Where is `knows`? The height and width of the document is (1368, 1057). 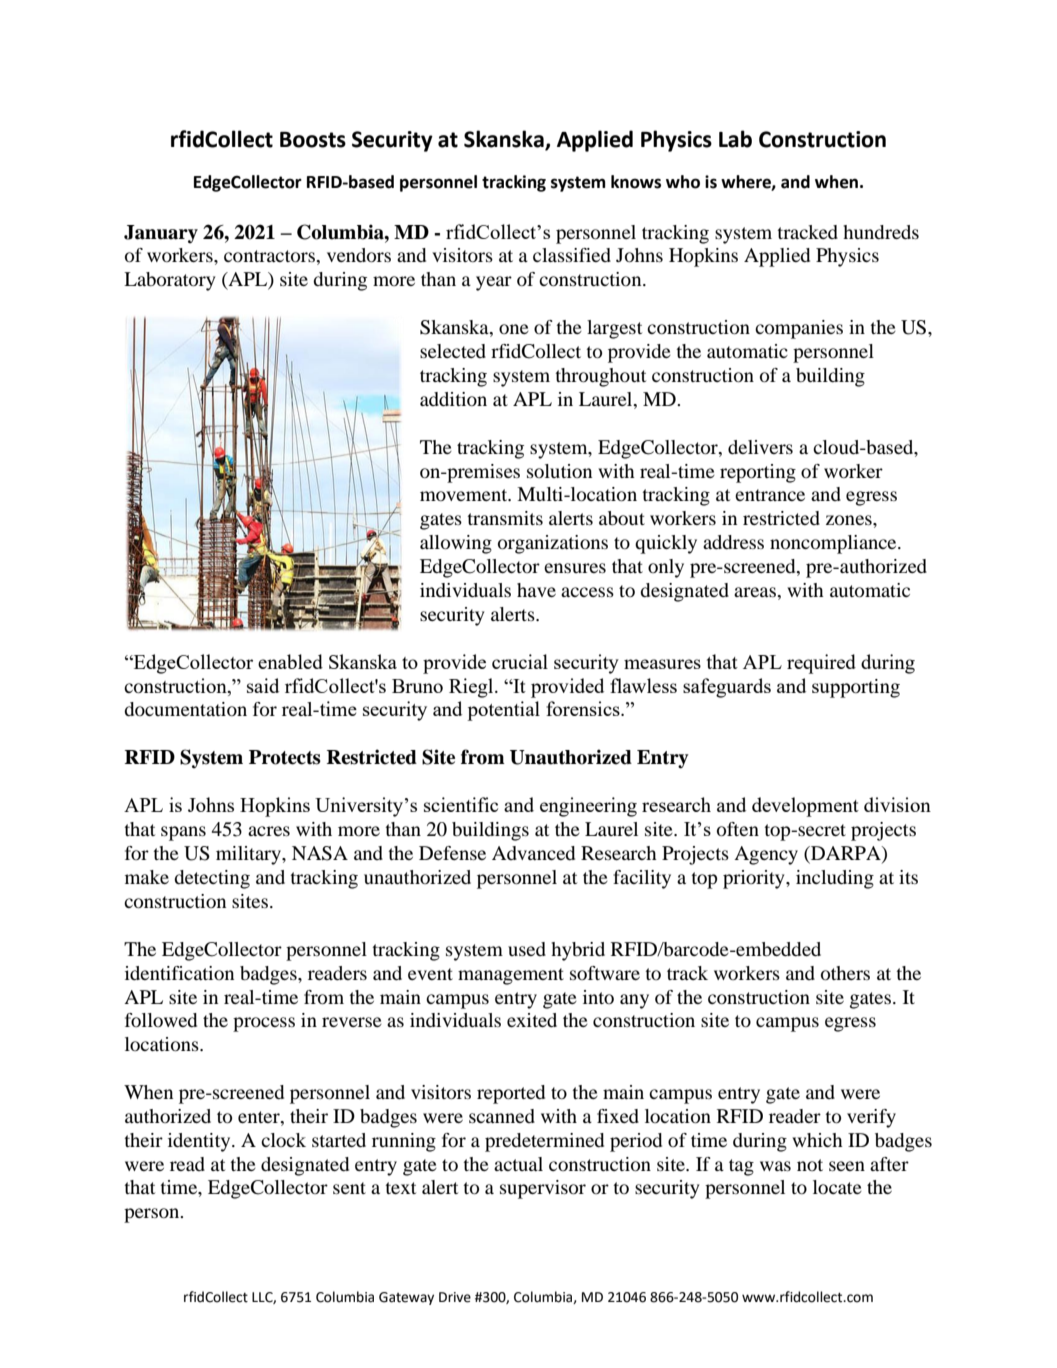
knows is located at coordinates (636, 182).
